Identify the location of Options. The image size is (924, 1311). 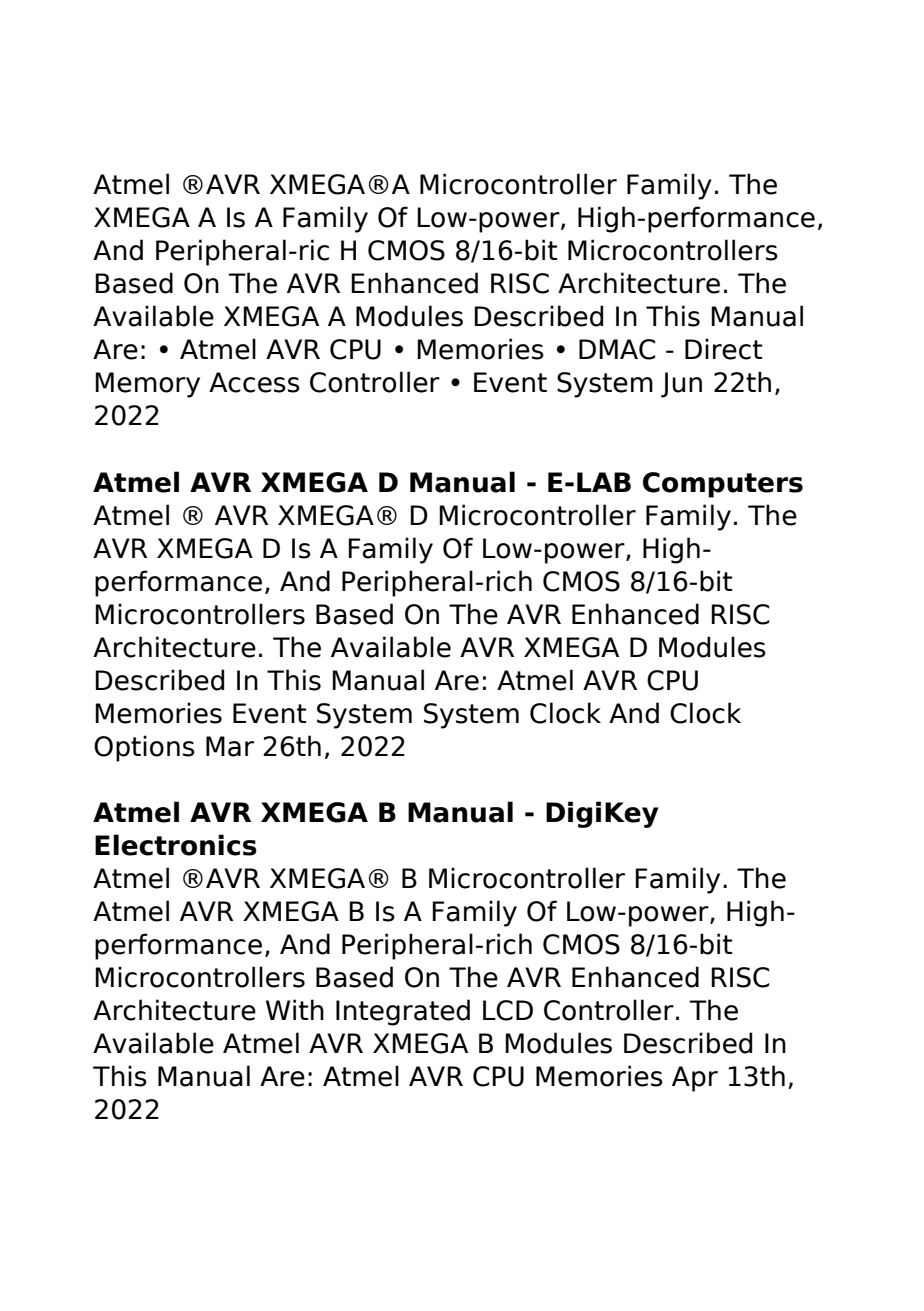
(144, 748).
